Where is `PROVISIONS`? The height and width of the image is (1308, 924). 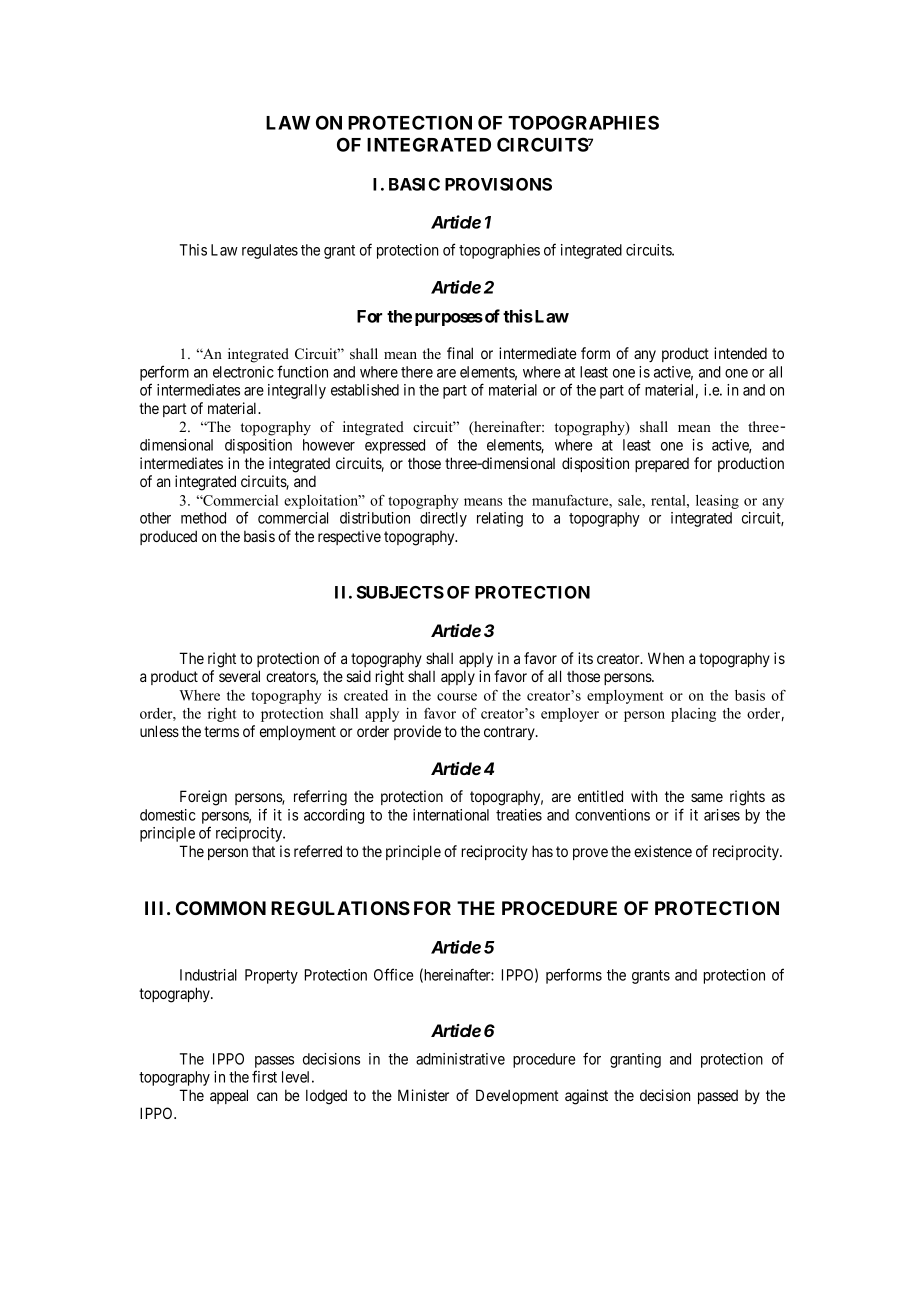
PROVISIONS is located at coordinates (498, 184).
